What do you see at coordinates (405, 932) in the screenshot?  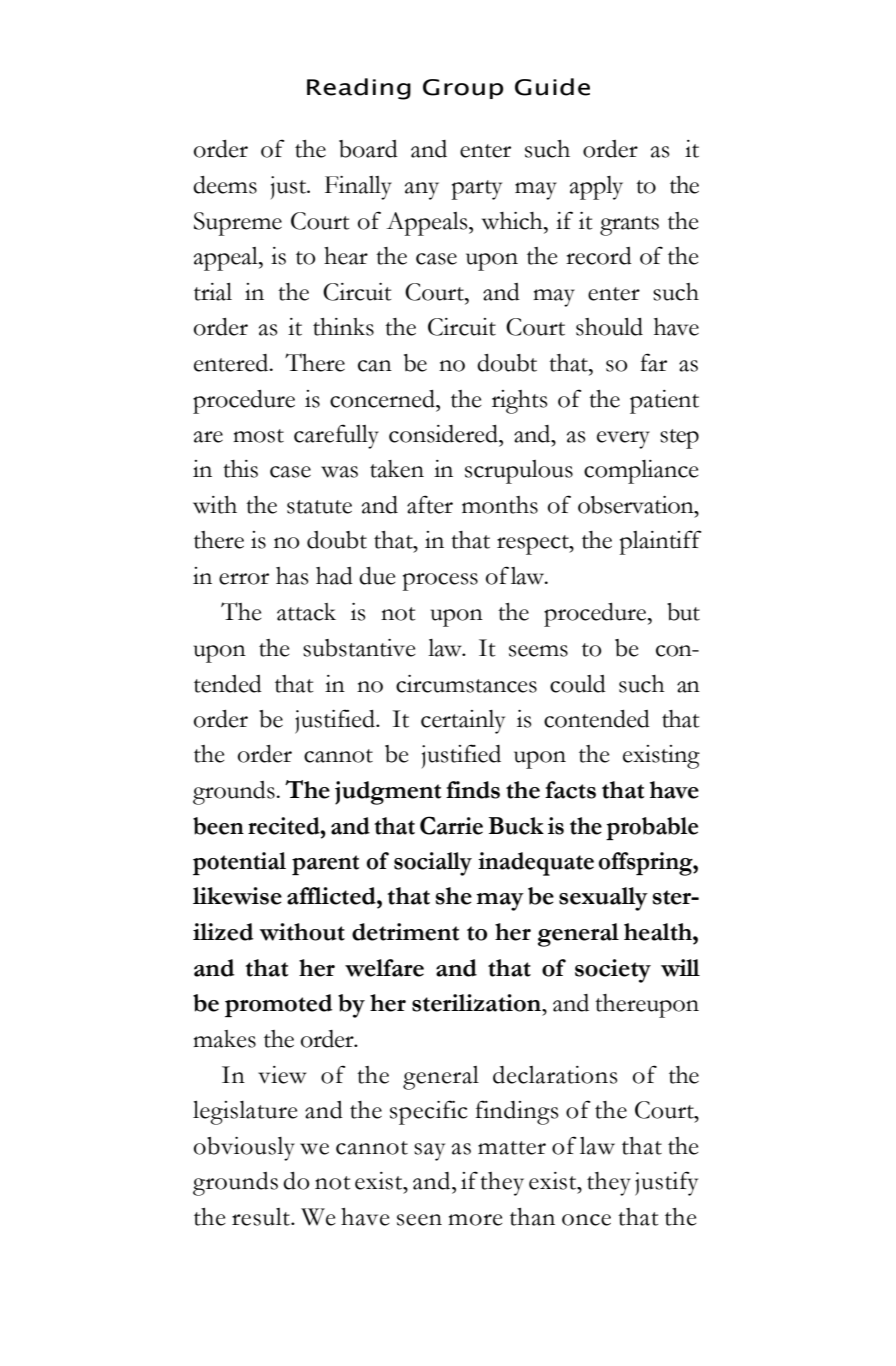 I see `detriment` at bounding box center [405, 932].
